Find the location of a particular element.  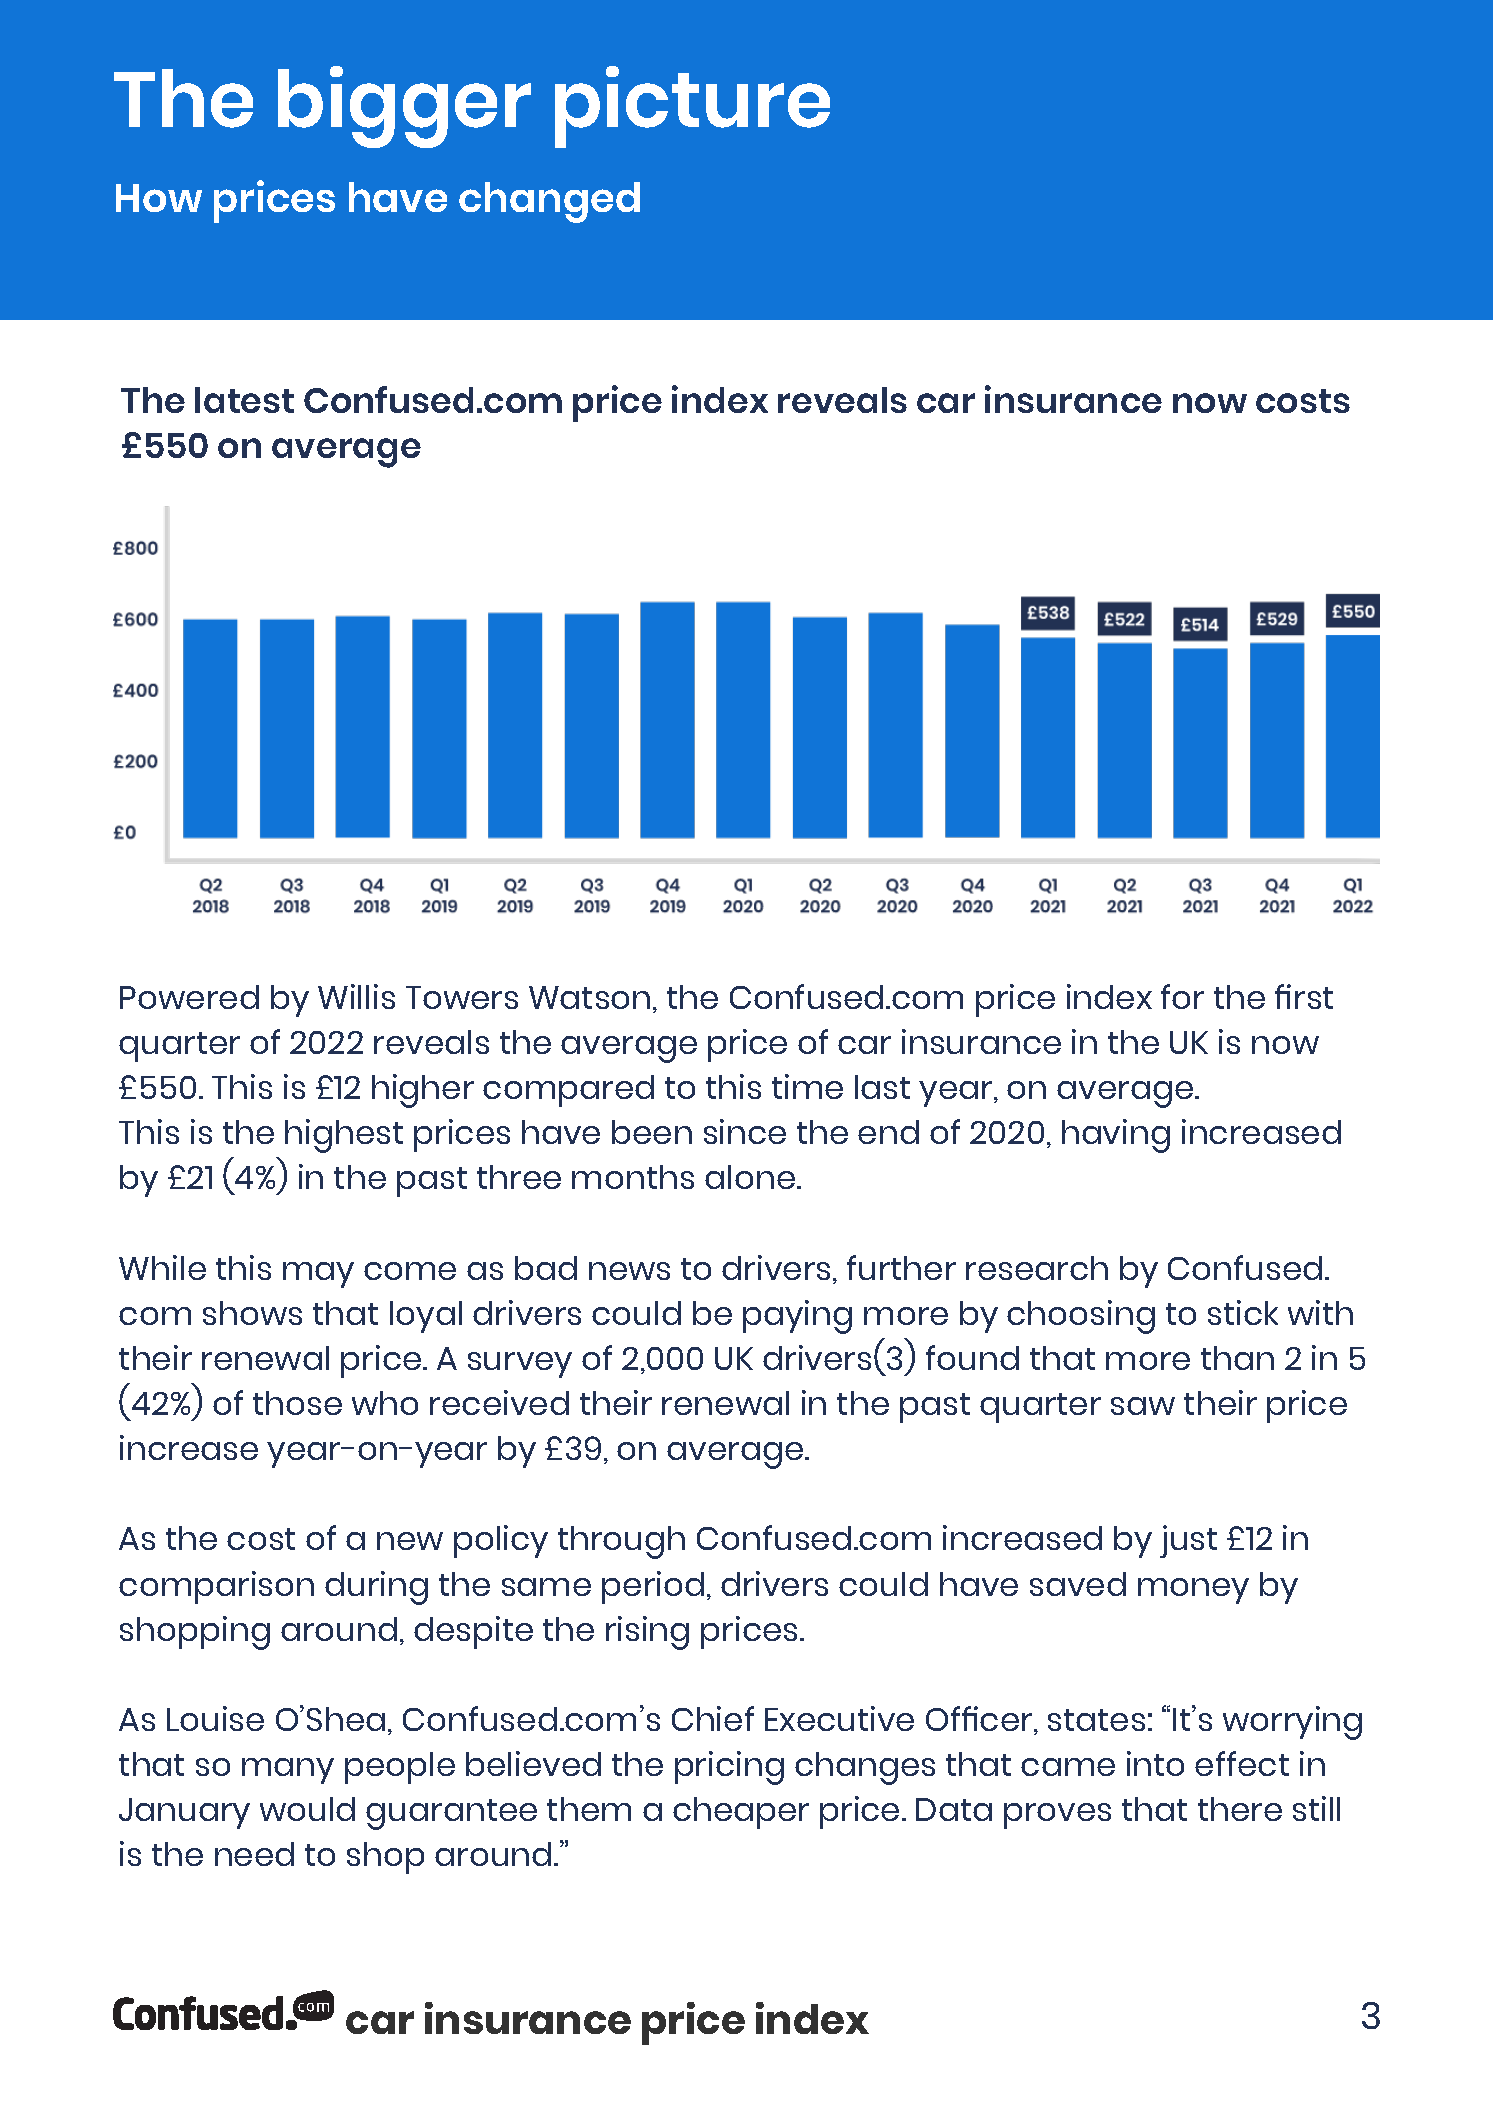

bigger is located at coordinates (404, 107).
